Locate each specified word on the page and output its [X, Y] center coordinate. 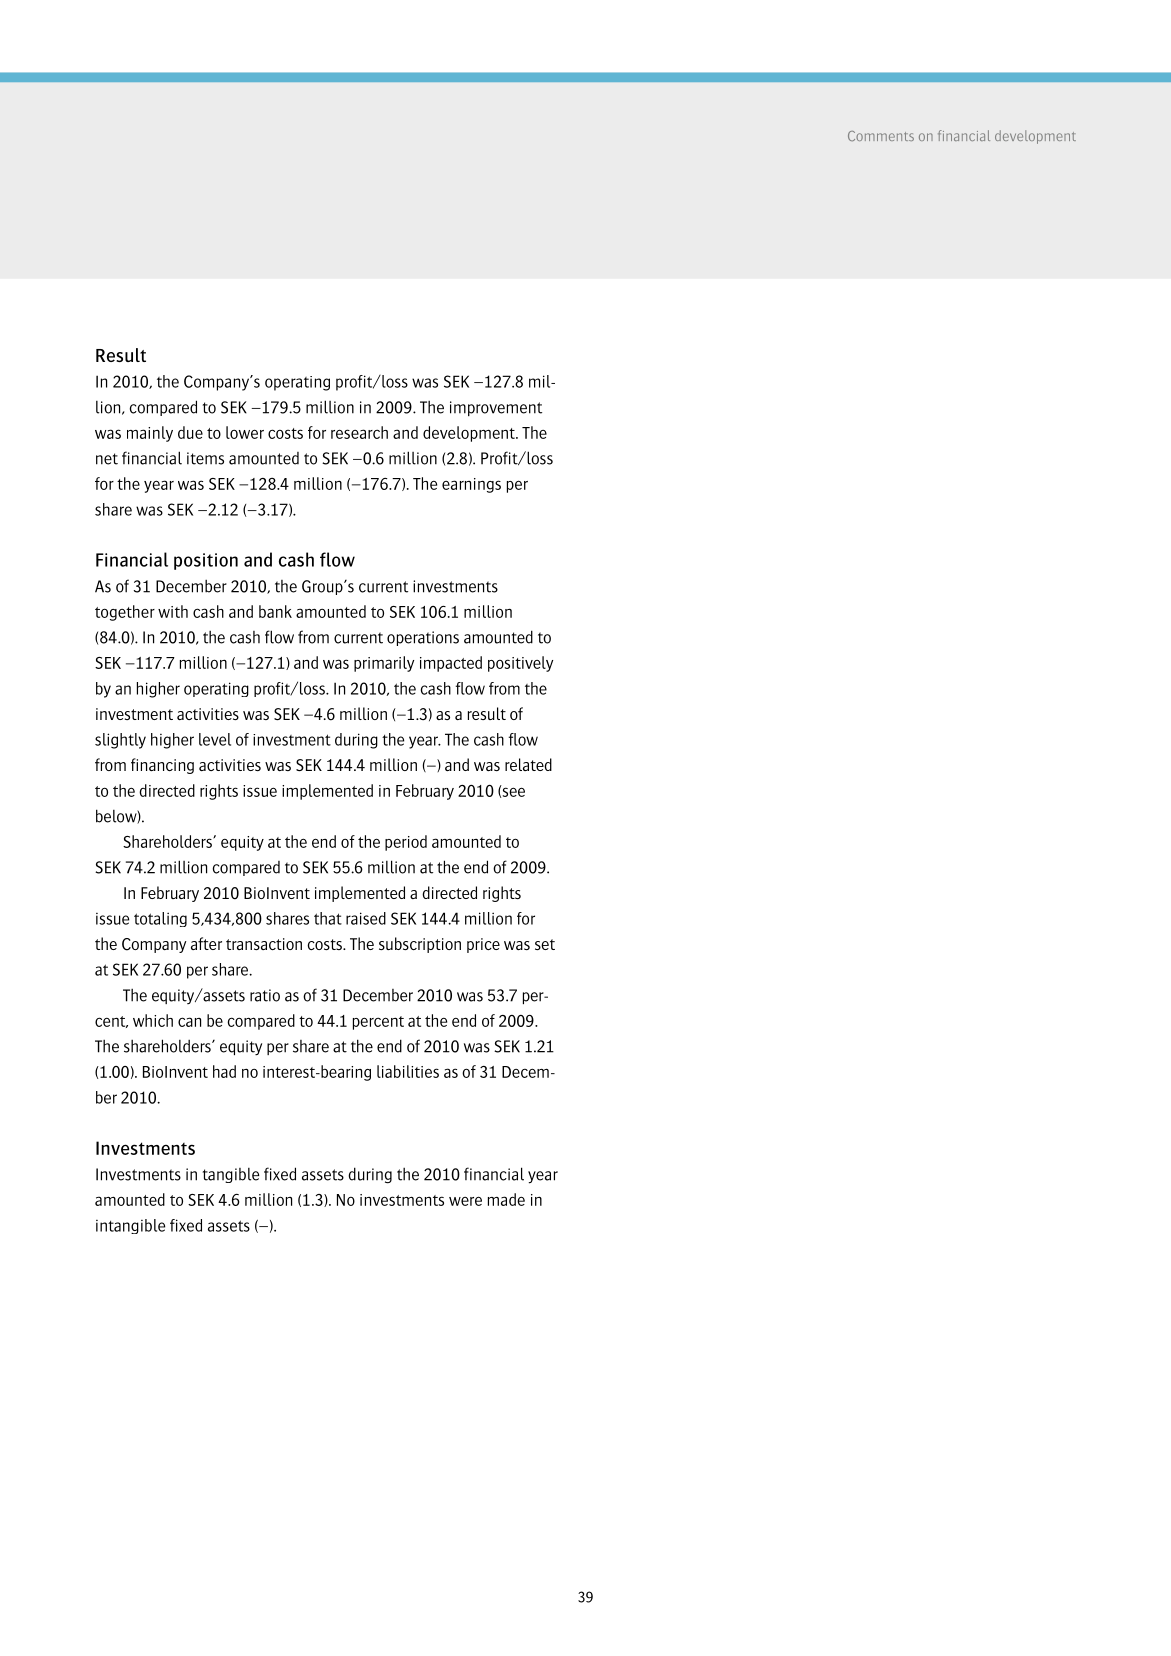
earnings [471, 485]
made [506, 1199]
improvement [496, 408]
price [483, 945]
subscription [420, 945]
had [224, 1071]
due [190, 432]
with [173, 611]
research [359, 432]
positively [520, 664]
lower [245, 432]
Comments [881, 136]
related [528, 764]
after [206, 943]
